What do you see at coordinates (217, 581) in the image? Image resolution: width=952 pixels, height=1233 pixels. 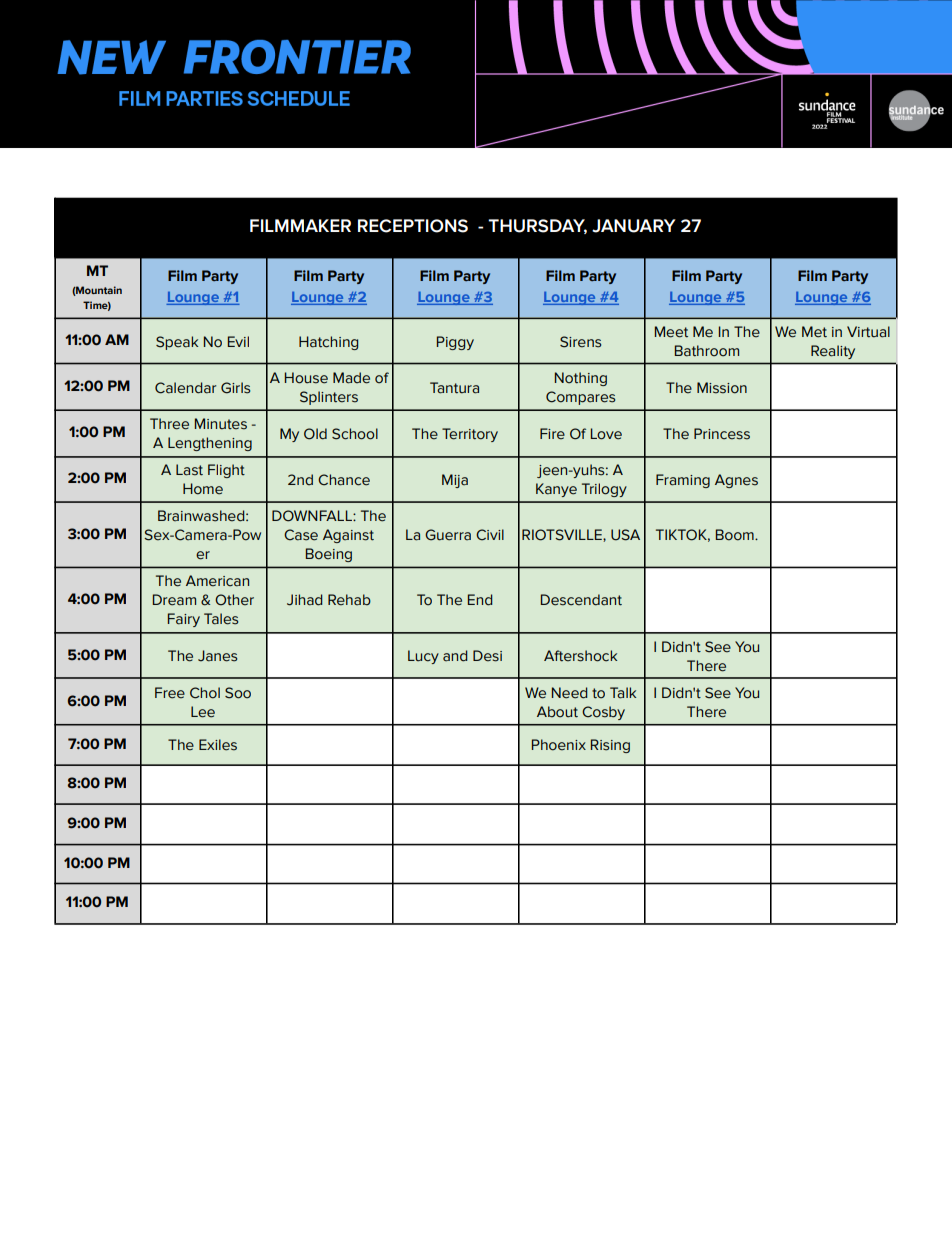 I see `American` at bounding box center [217, 581].
